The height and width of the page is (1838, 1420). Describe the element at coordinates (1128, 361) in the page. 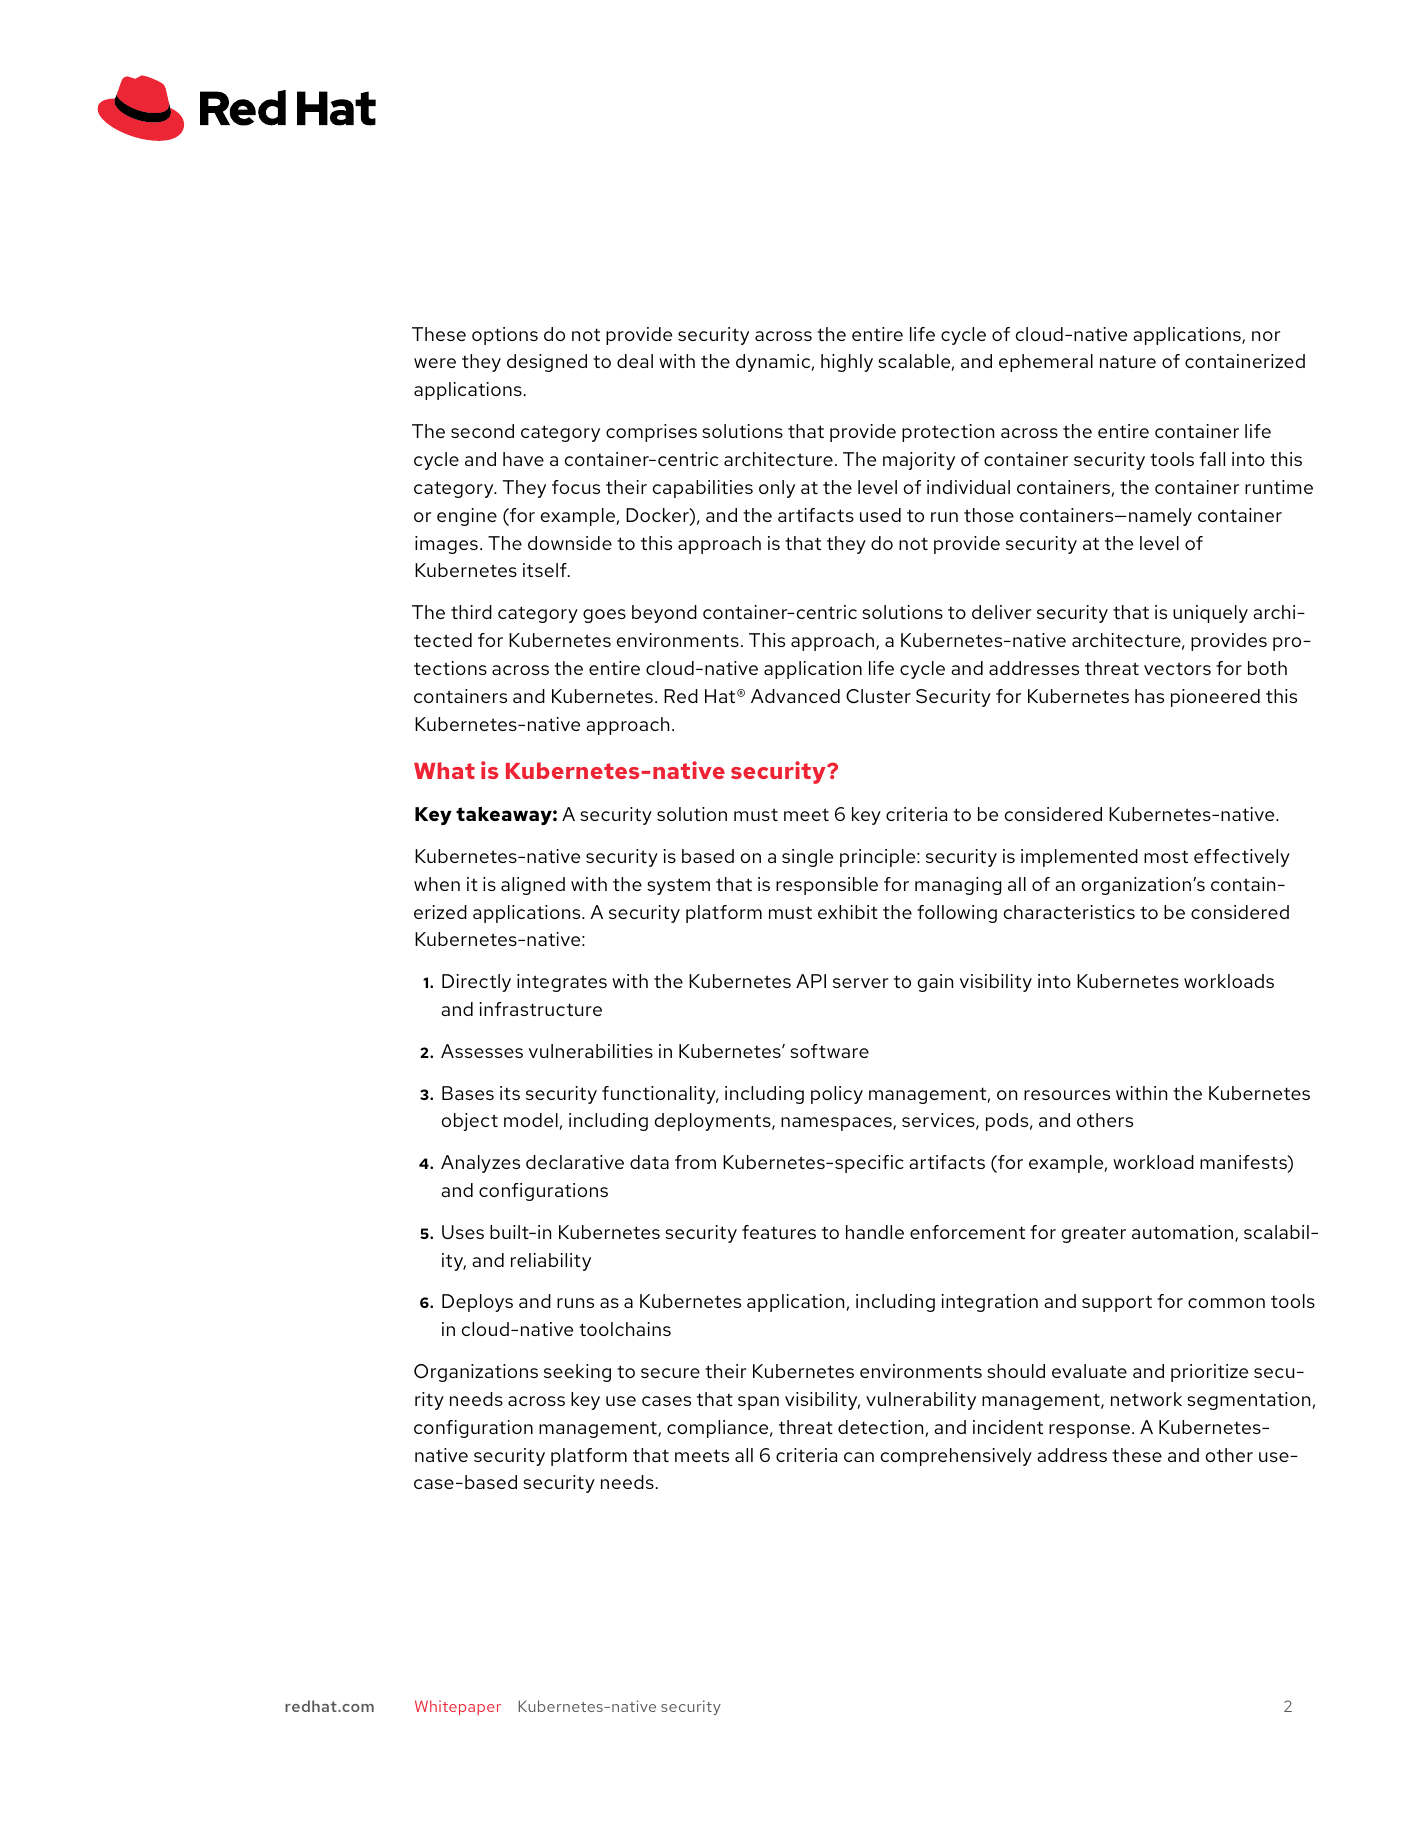

I see `nature` at that location.
